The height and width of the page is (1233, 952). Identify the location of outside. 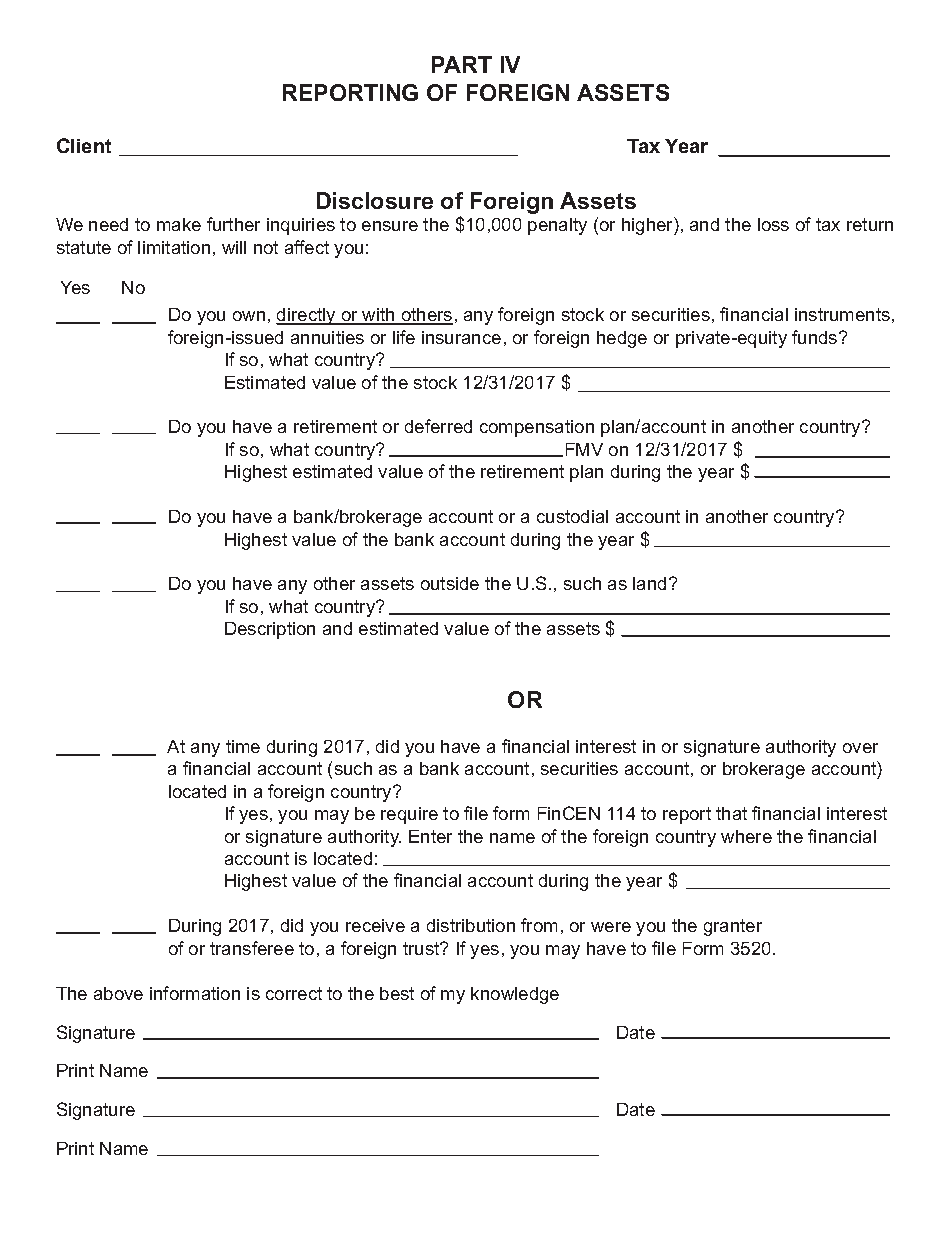
(450, 583).
